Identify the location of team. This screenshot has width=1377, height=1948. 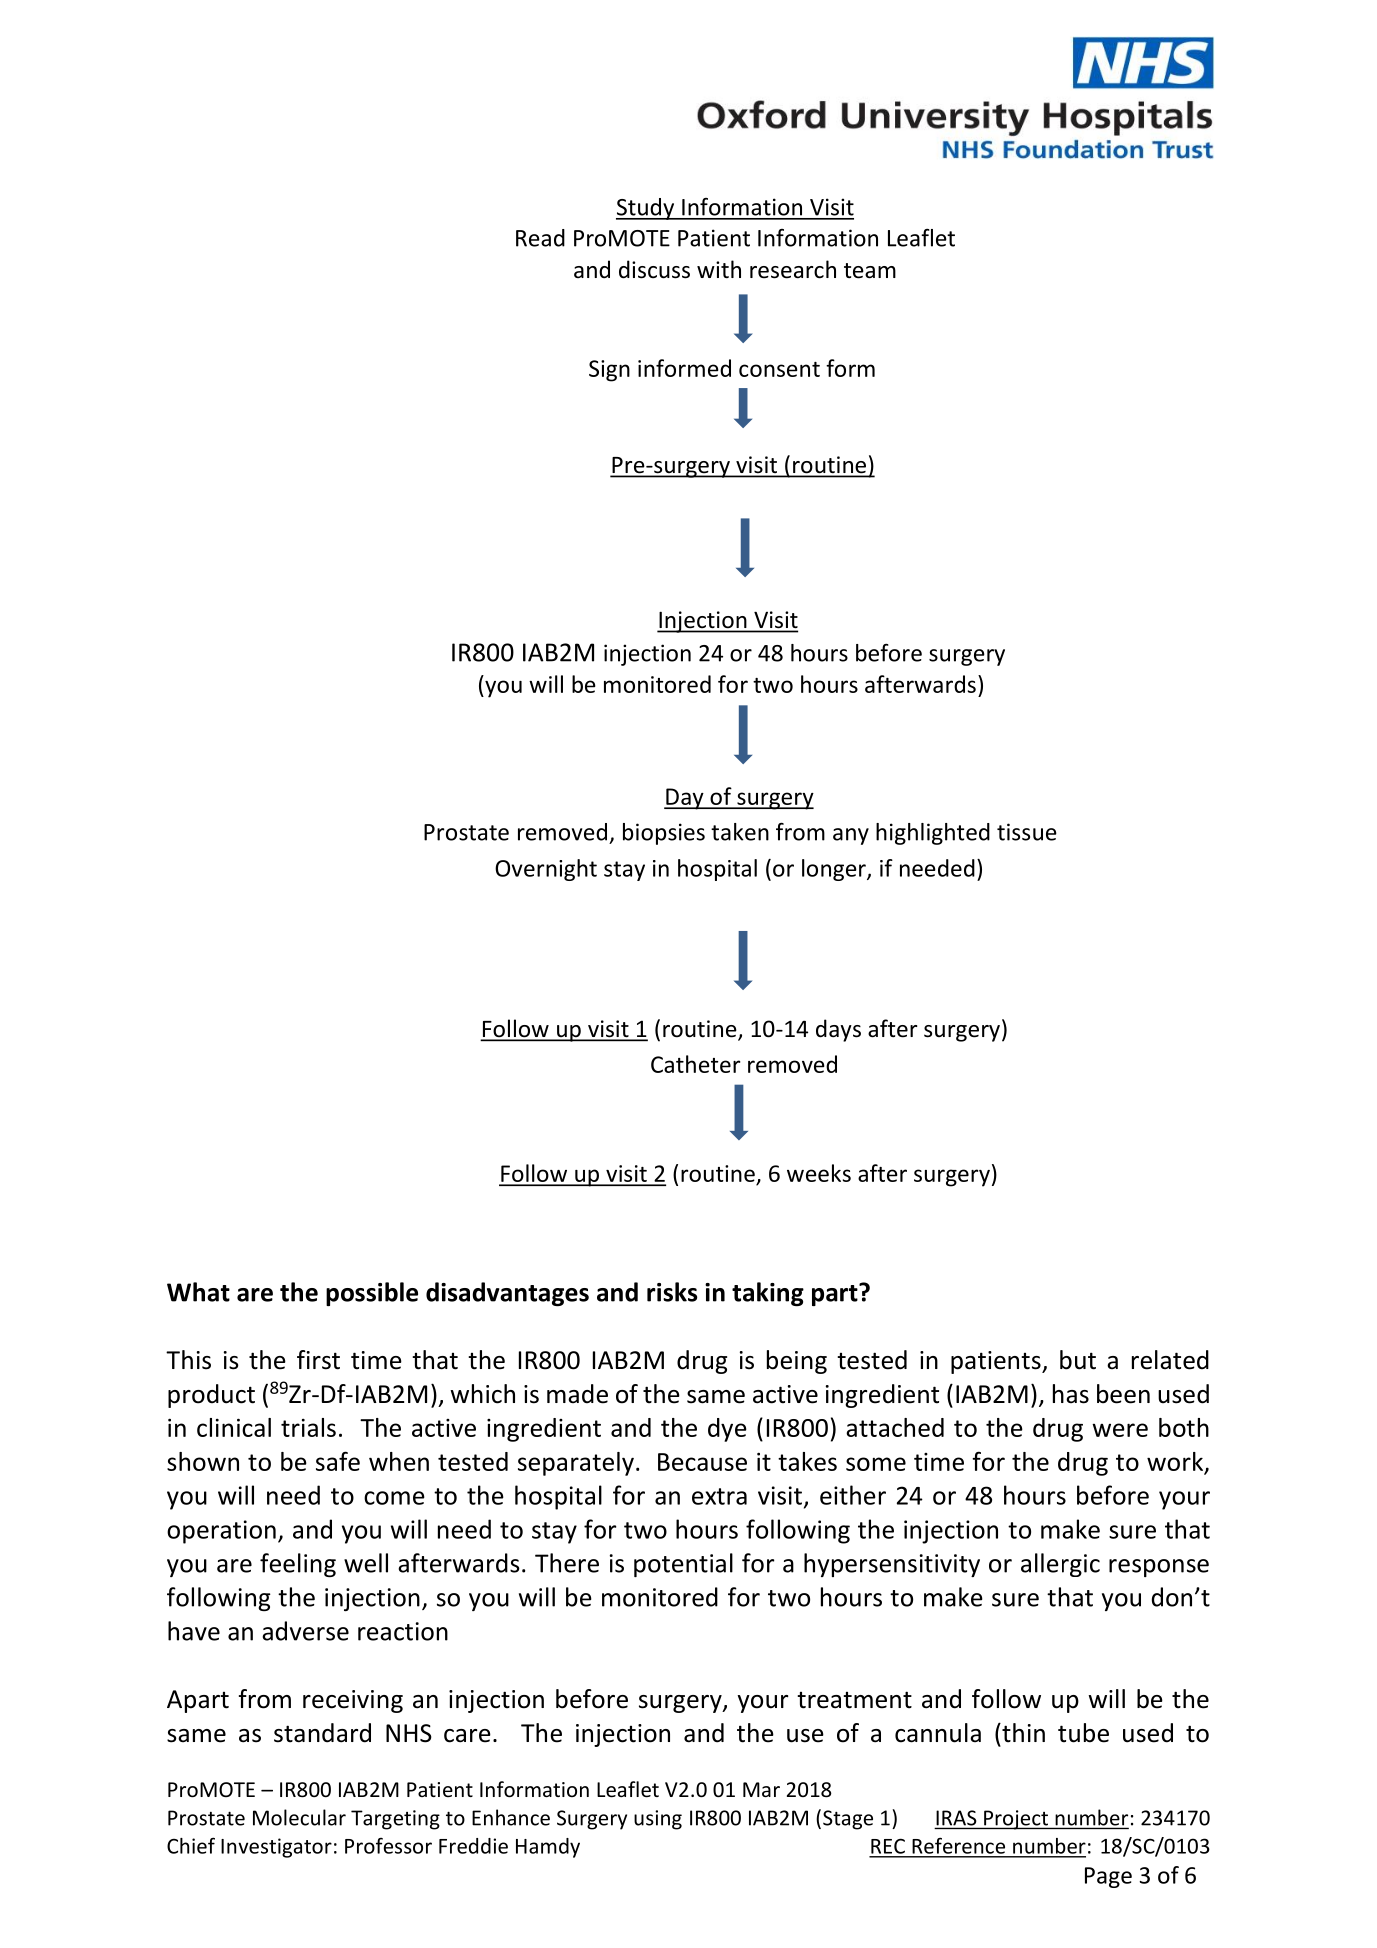
(870, 271).
